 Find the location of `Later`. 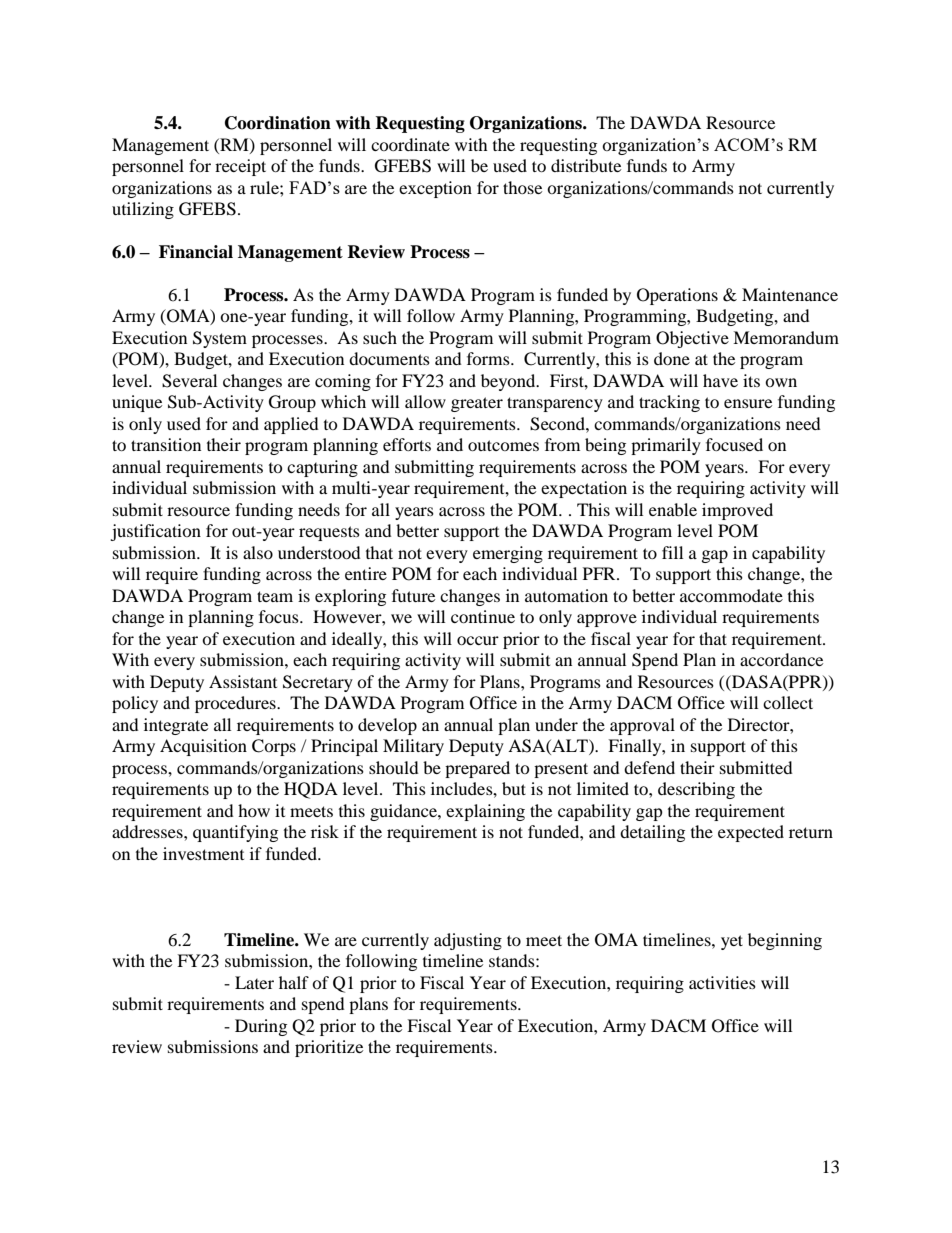

Later is located at coordinates (254, 982).
